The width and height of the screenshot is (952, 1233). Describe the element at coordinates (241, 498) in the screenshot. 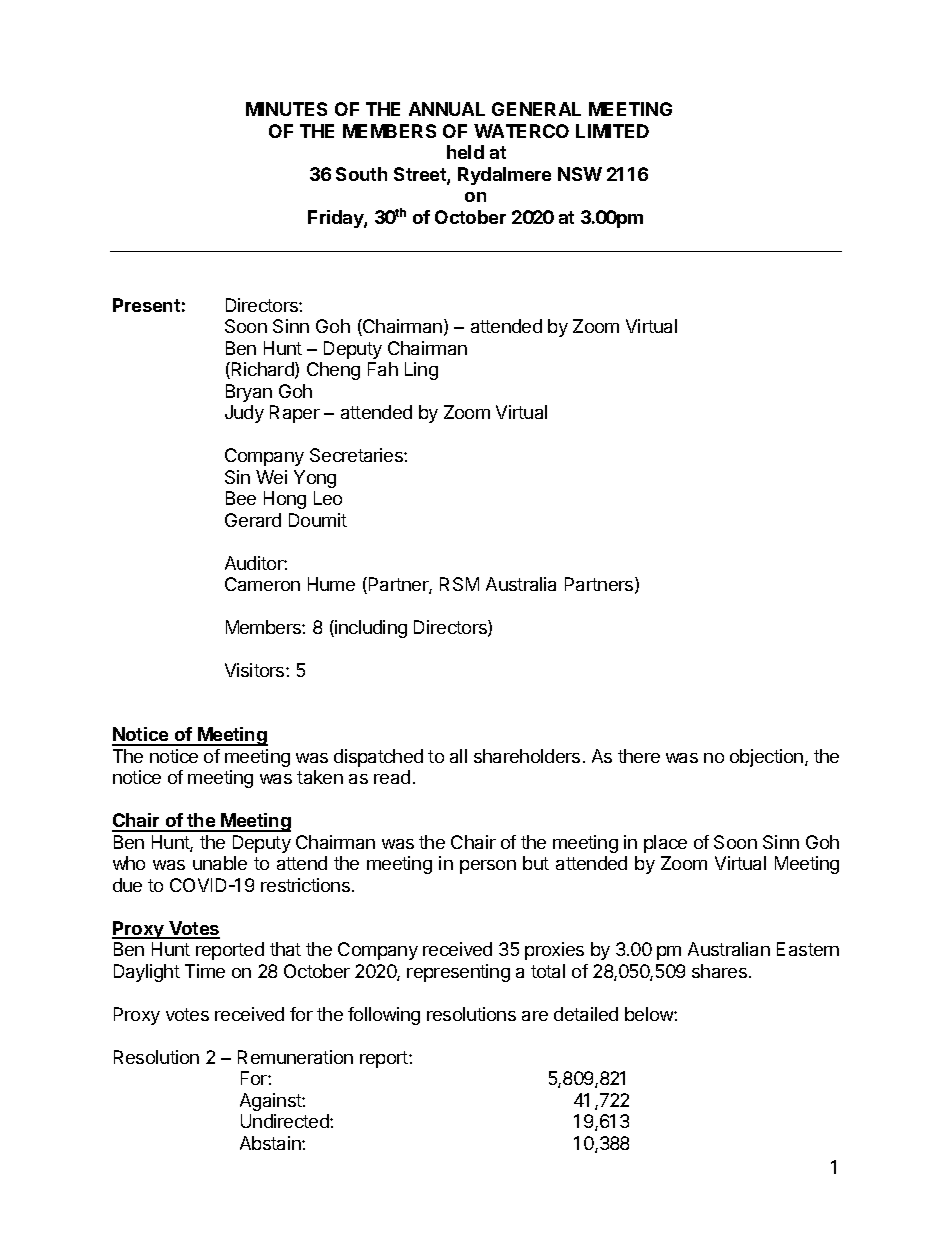

I see `Bee` at that location.
